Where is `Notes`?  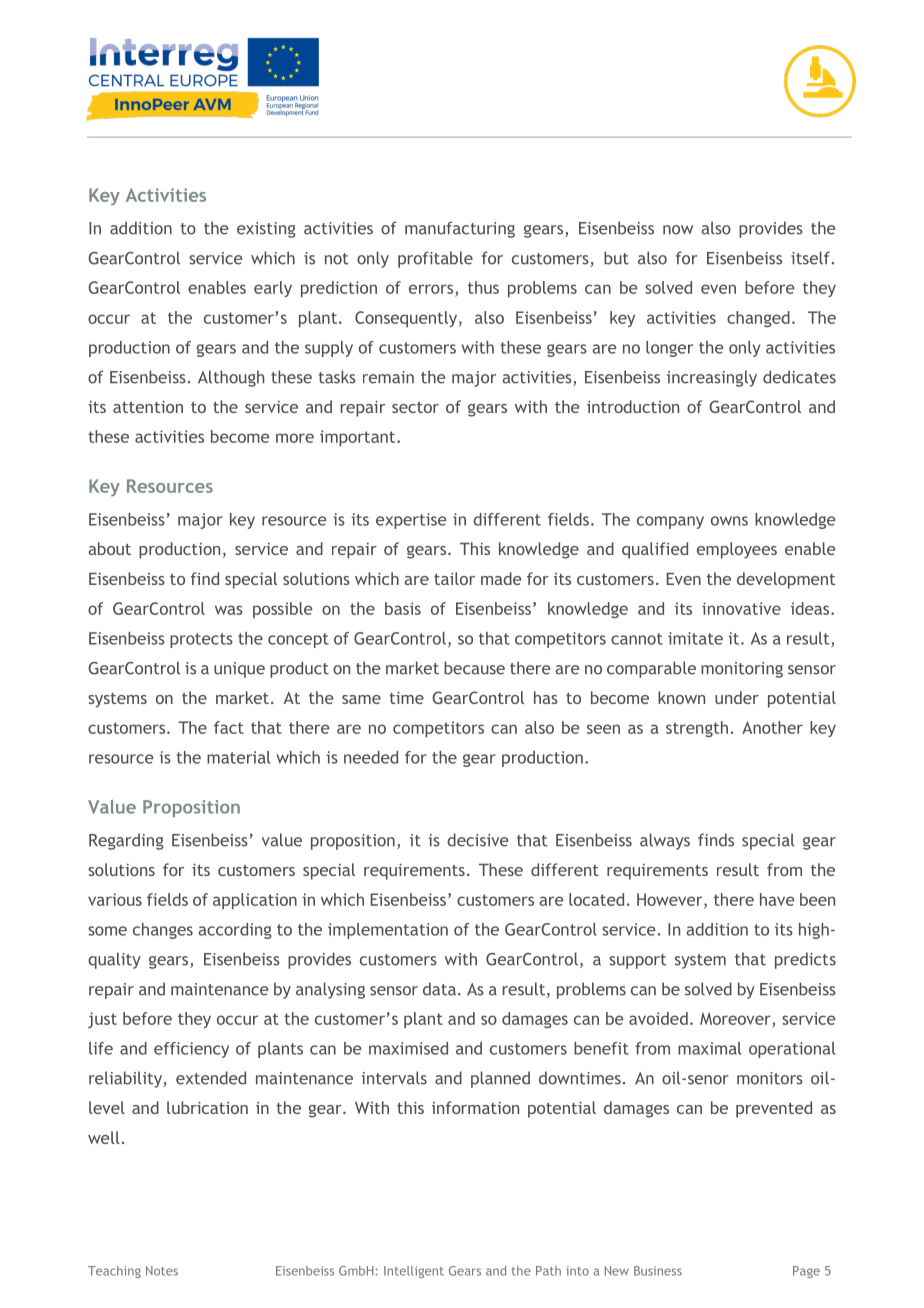 Notes is located at coordinates (162, 1271).
